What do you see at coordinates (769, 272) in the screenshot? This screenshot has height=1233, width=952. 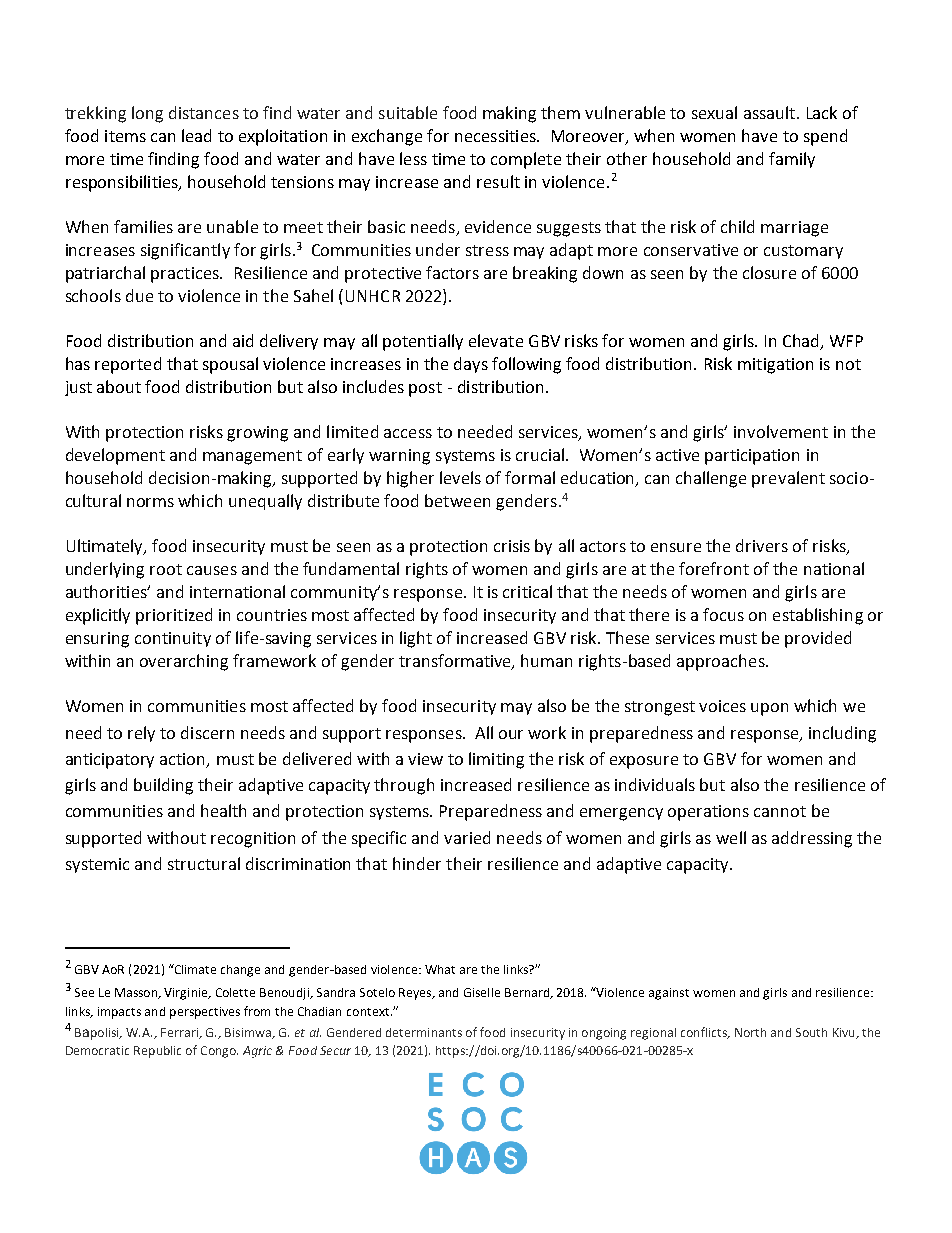 I see `closure` at bounding box center [769, 272].
